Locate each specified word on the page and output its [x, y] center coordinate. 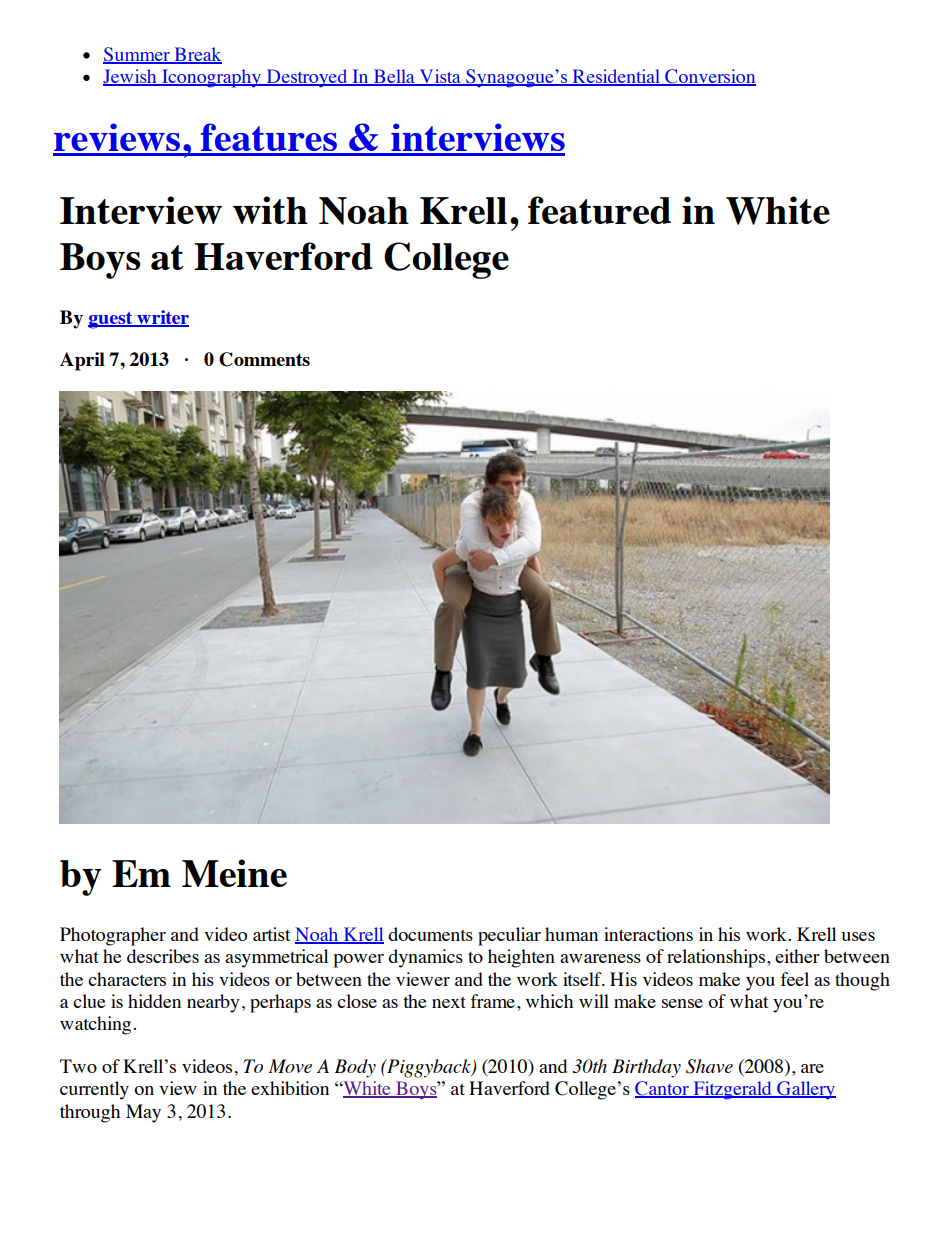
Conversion [709, 77]
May [143, 1113]
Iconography [211, 78]
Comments [264, 359]
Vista [440, 77]
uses [858, 936]
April [82, 361]
